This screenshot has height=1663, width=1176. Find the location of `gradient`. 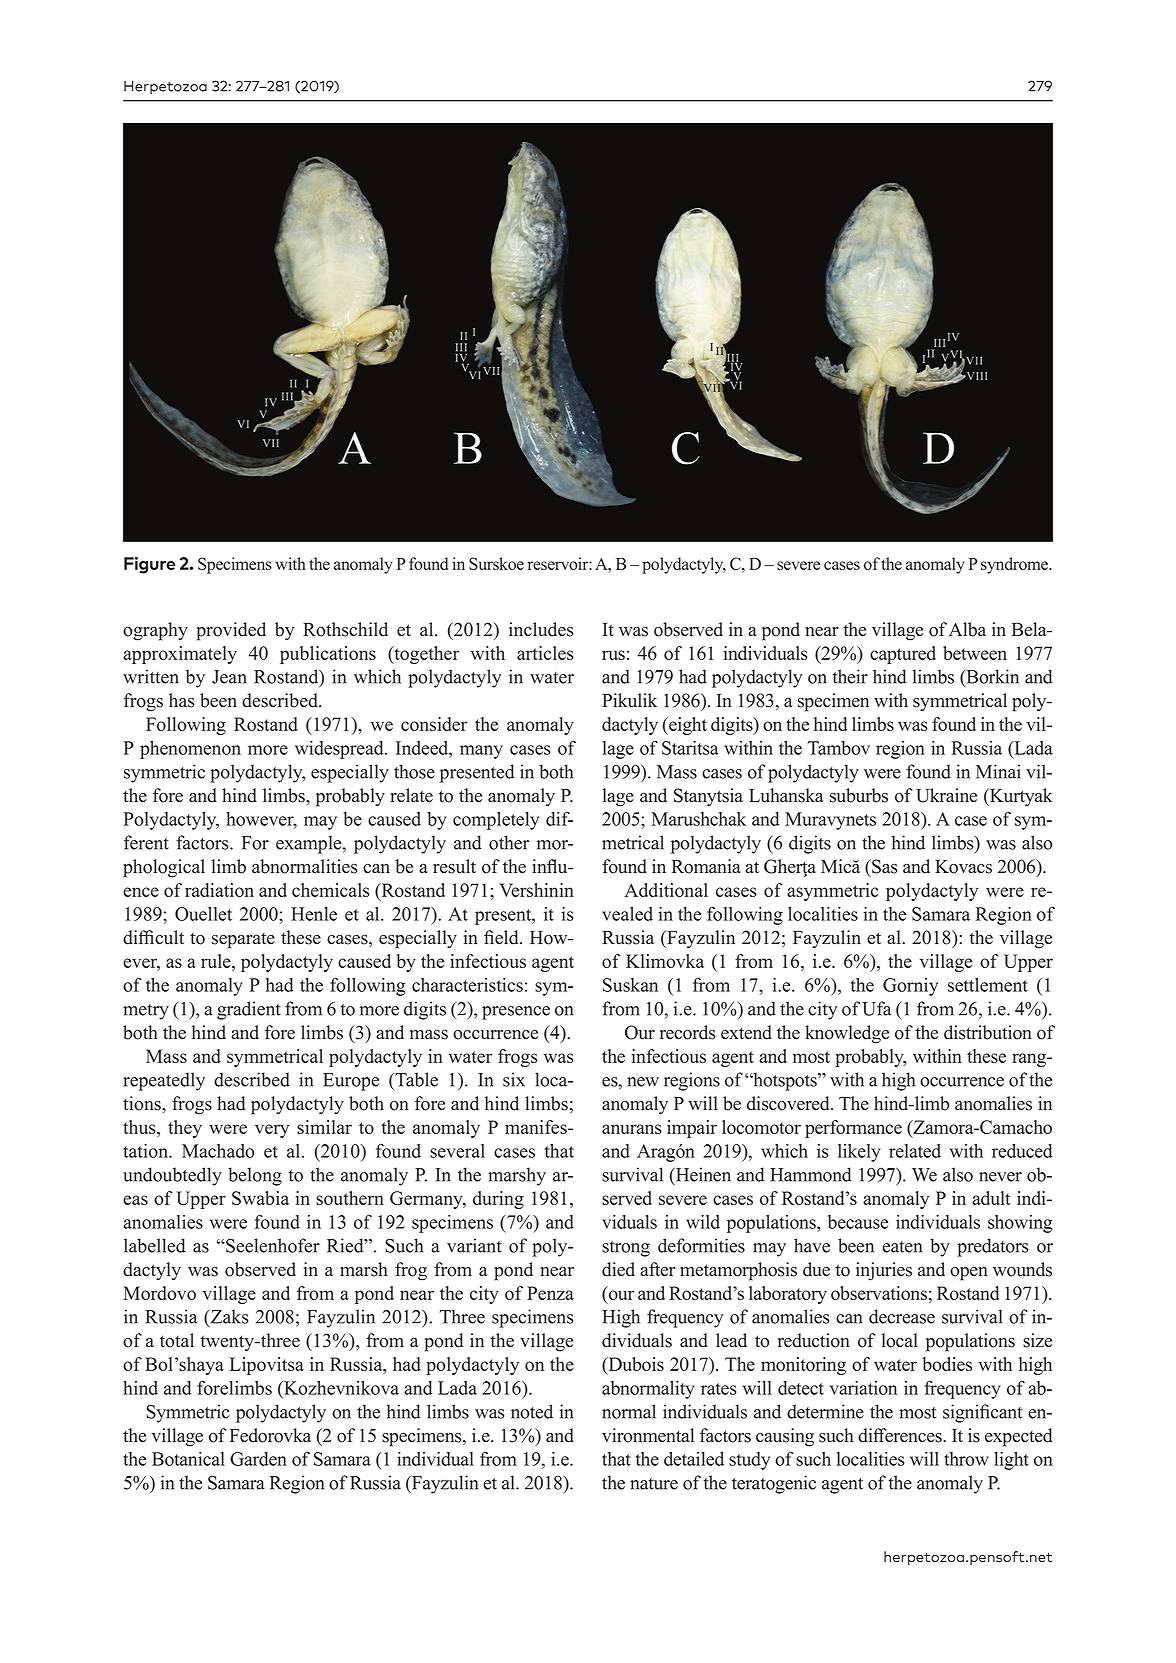

gradient is located at coordinates (249, 1010).
